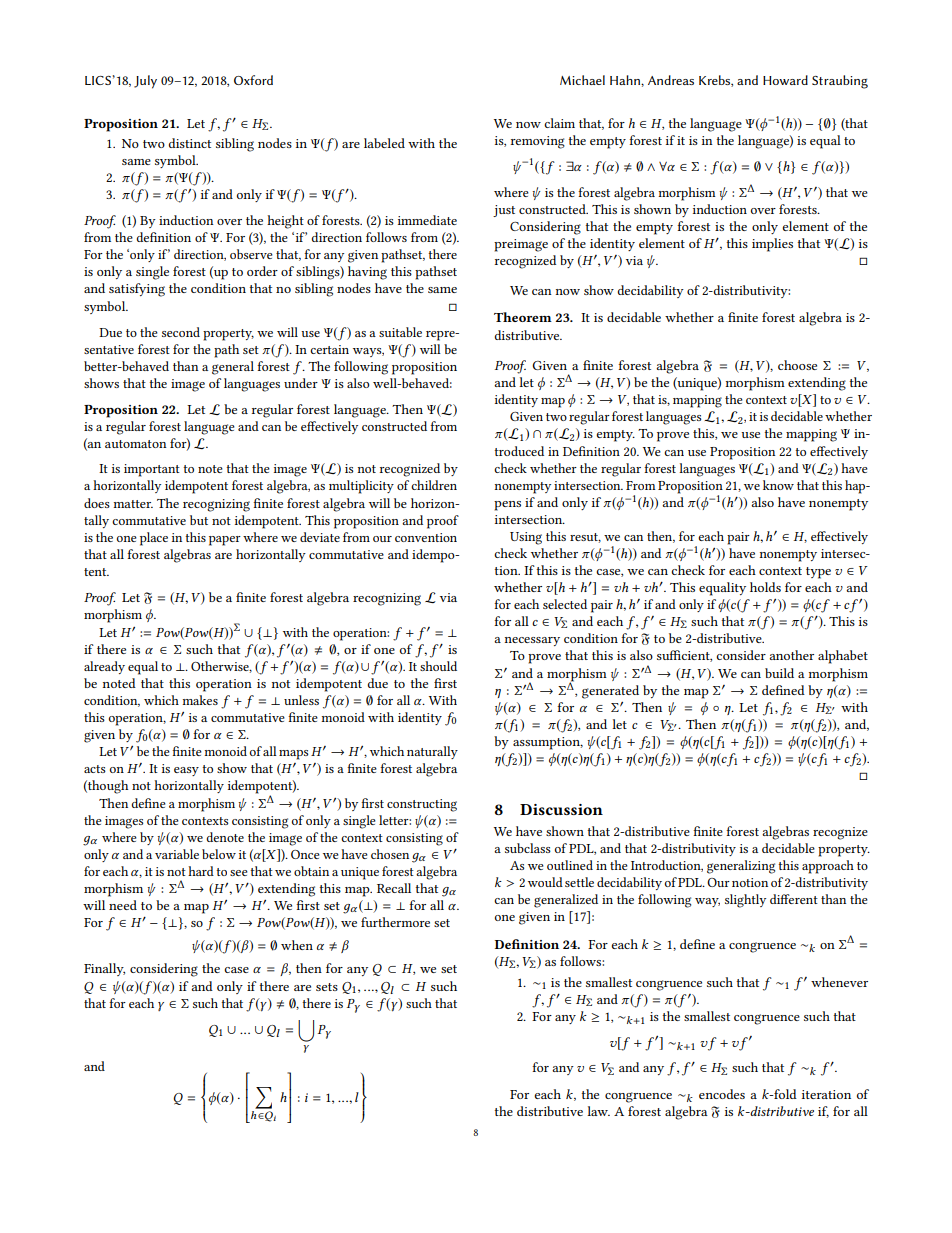 Image resolution: width=952 pixels, height=1233 pixels. I want to click on build, so click(779, 673).
